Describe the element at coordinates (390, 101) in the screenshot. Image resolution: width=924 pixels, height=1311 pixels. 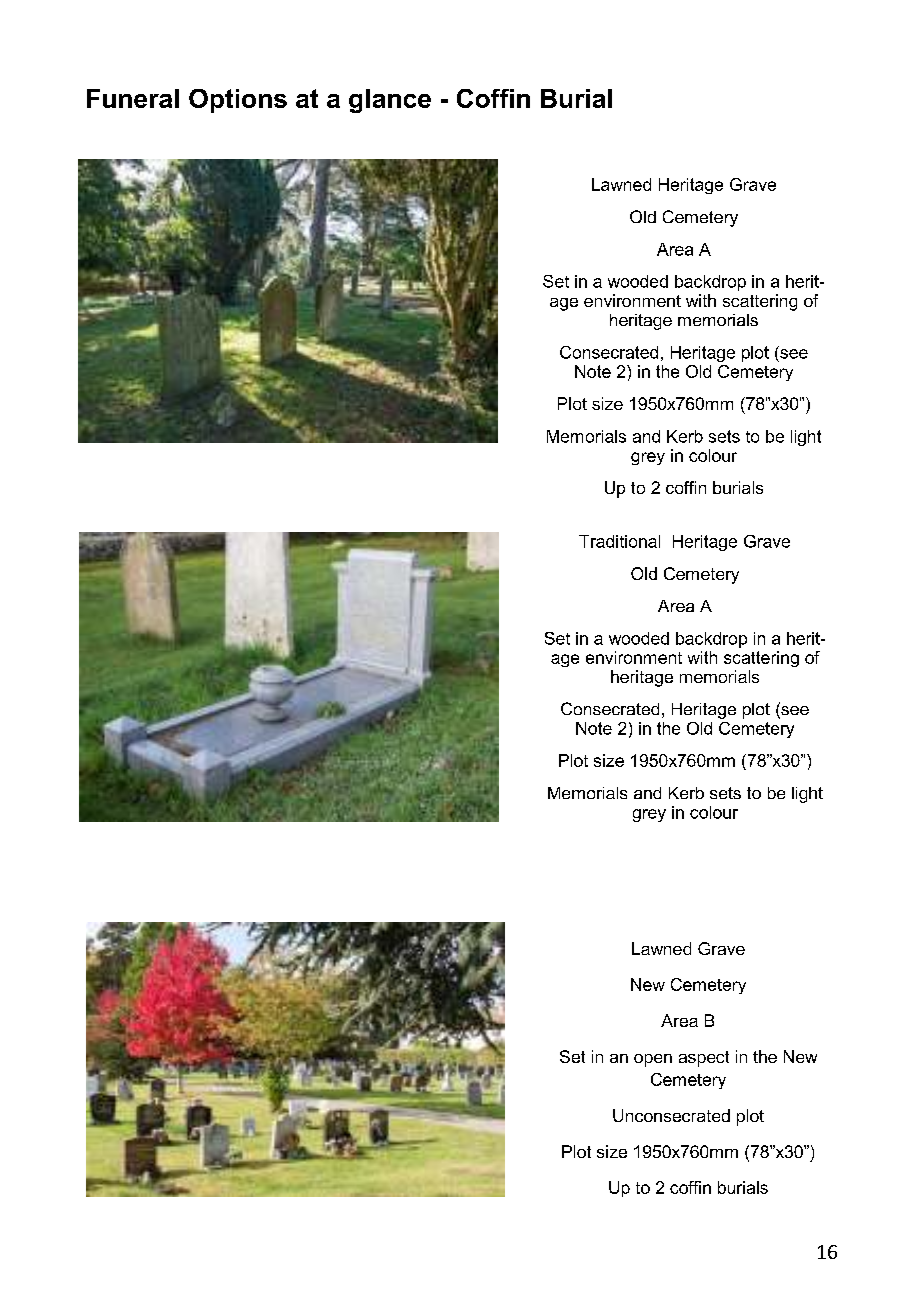
I see `glance` at that location.
